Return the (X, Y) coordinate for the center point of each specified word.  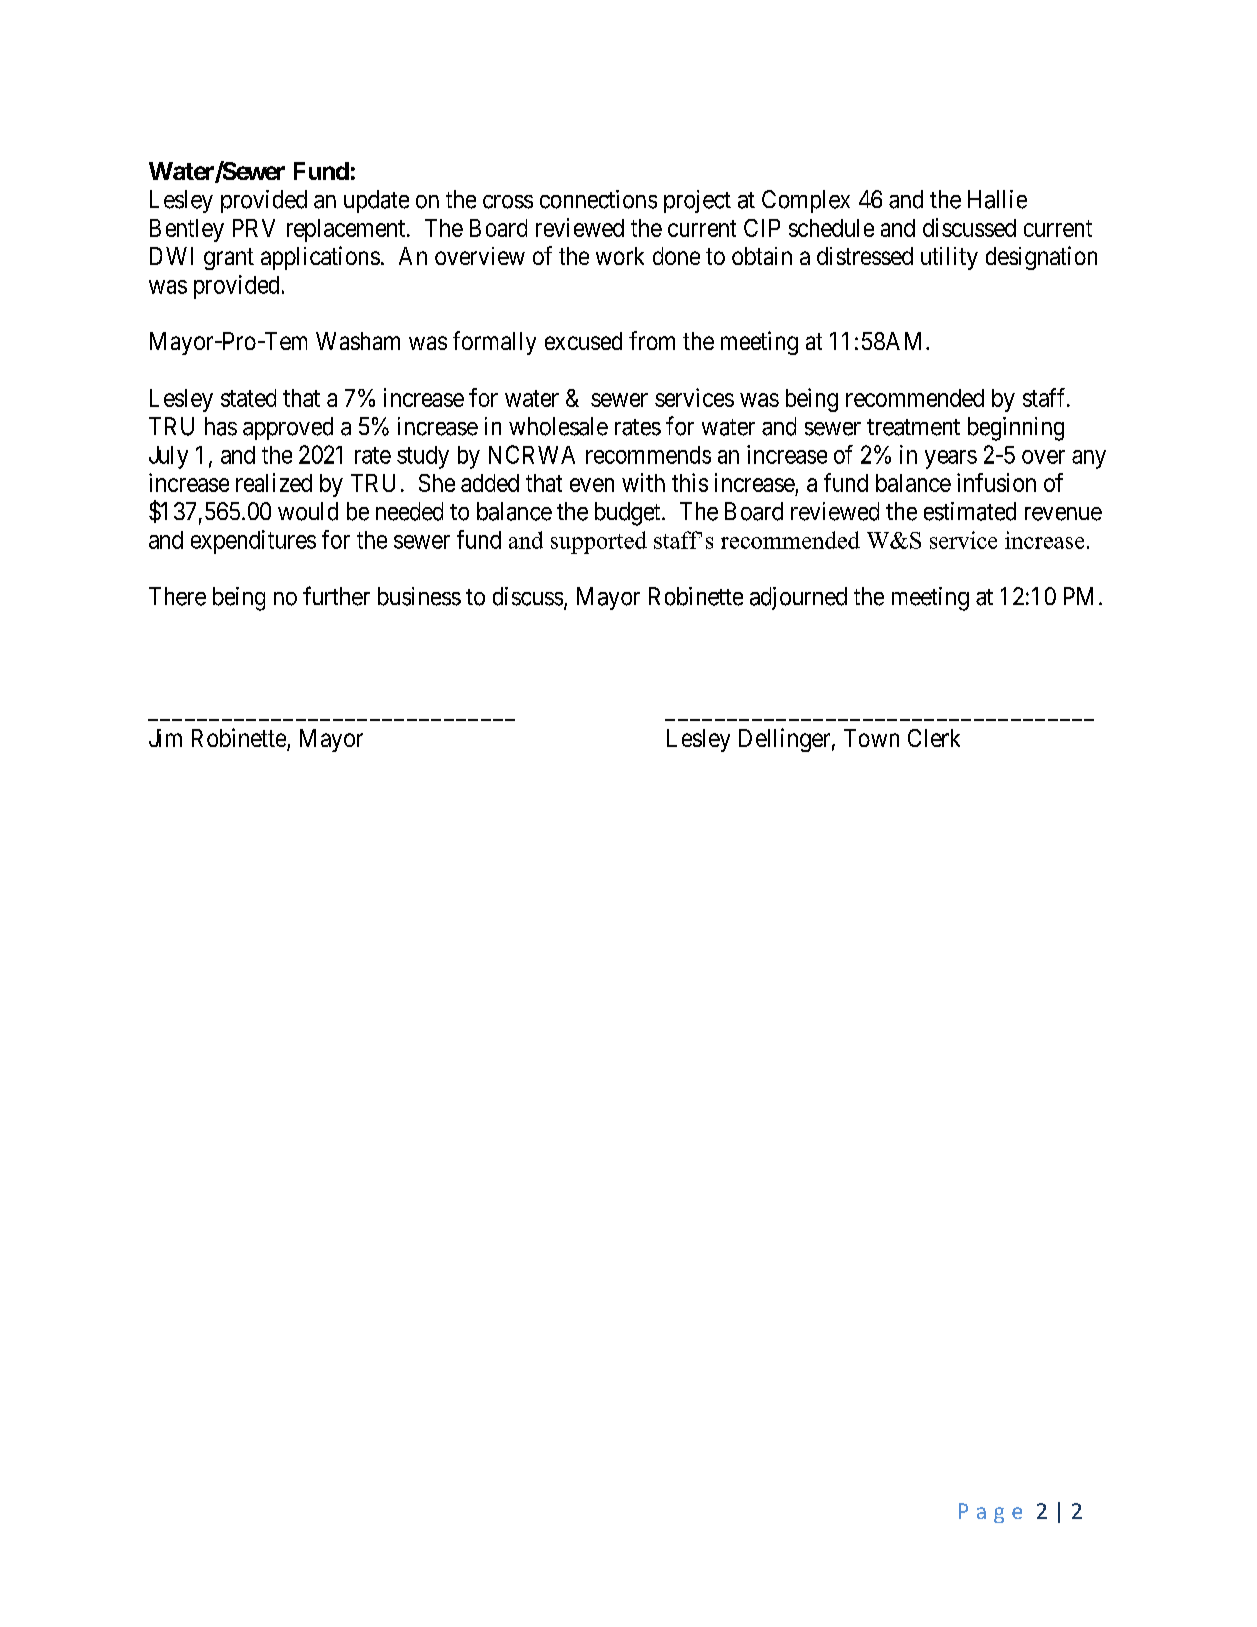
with (643, 482)
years (951, 459)
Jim (165, 738)
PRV (254, 228)
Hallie (997, 199)
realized (274, 482)
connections (598, 199)
